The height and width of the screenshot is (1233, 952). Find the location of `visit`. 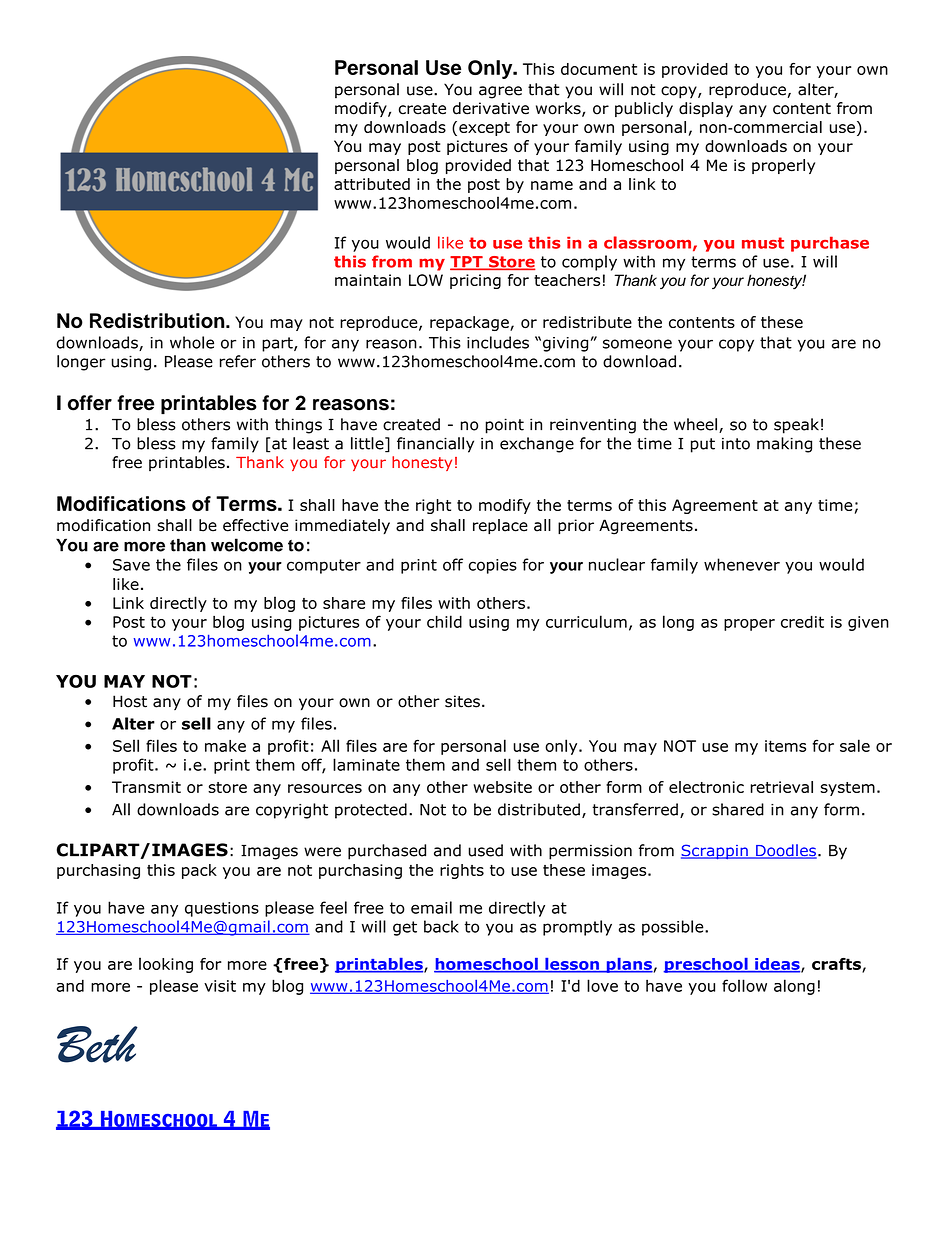

visit is located at coordinates (220, 986).
